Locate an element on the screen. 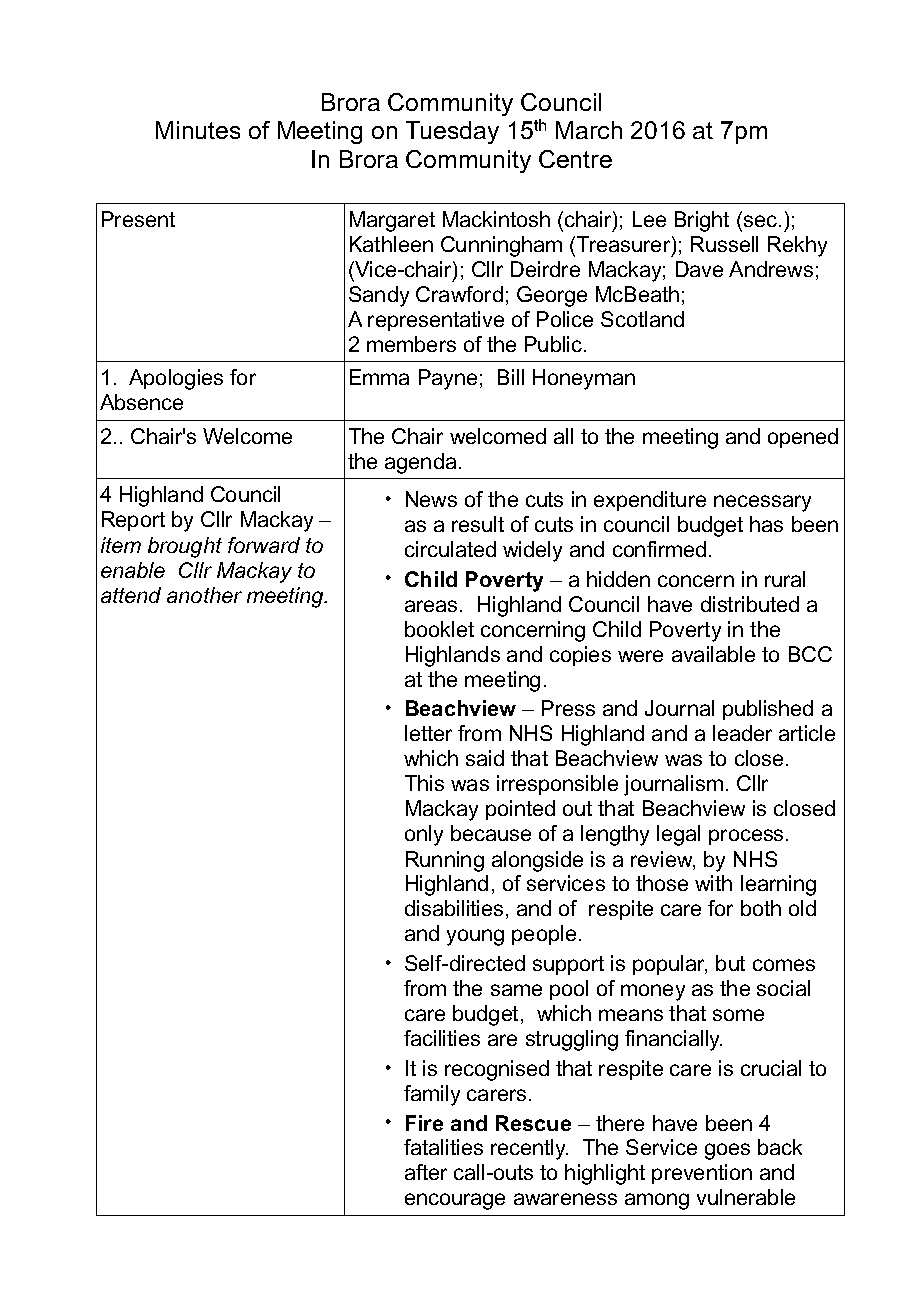 The image size is (924, 1308). only is located at coordinates (424, 835).
